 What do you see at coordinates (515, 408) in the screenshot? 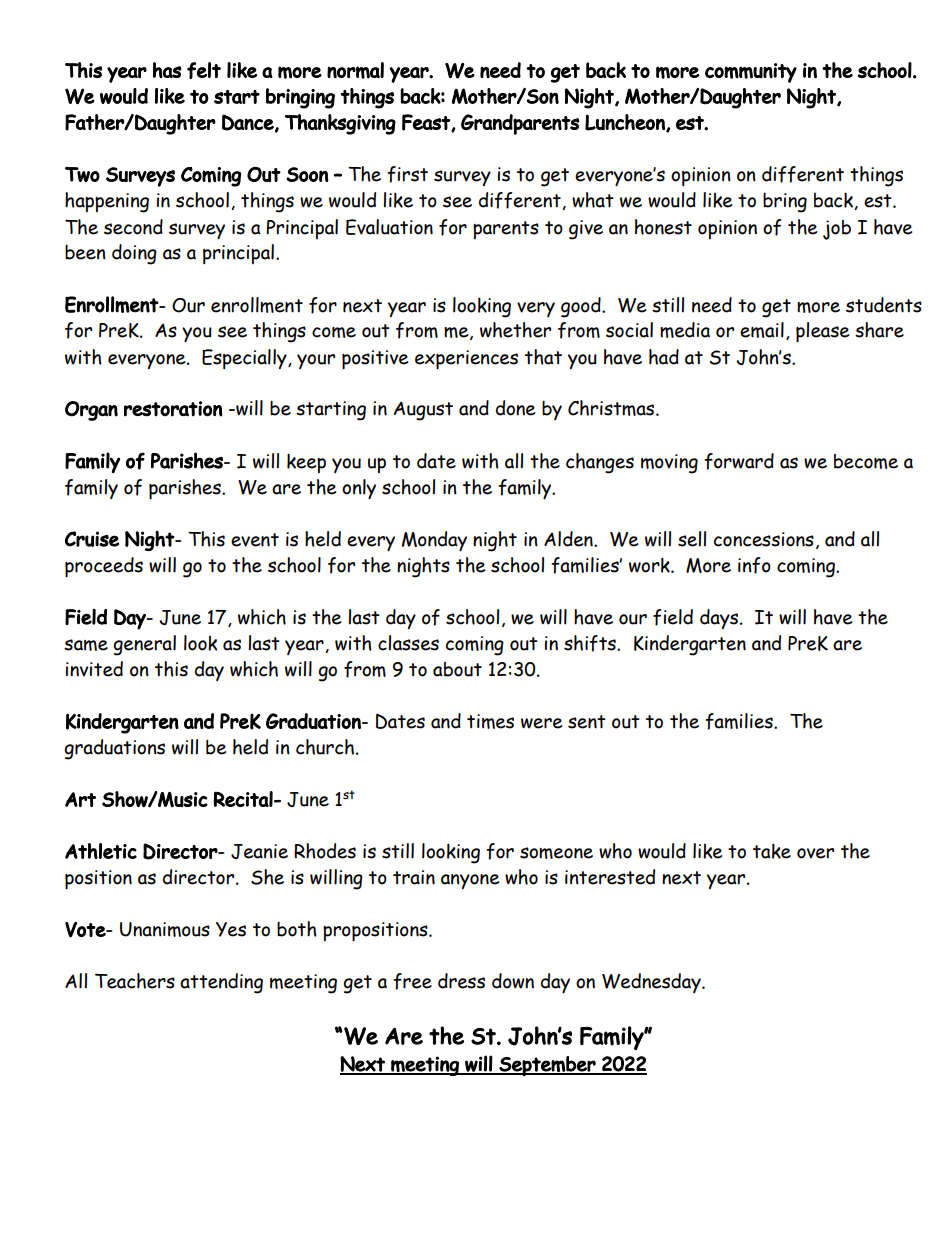
I see `done` at bounding box center [515, 408].
